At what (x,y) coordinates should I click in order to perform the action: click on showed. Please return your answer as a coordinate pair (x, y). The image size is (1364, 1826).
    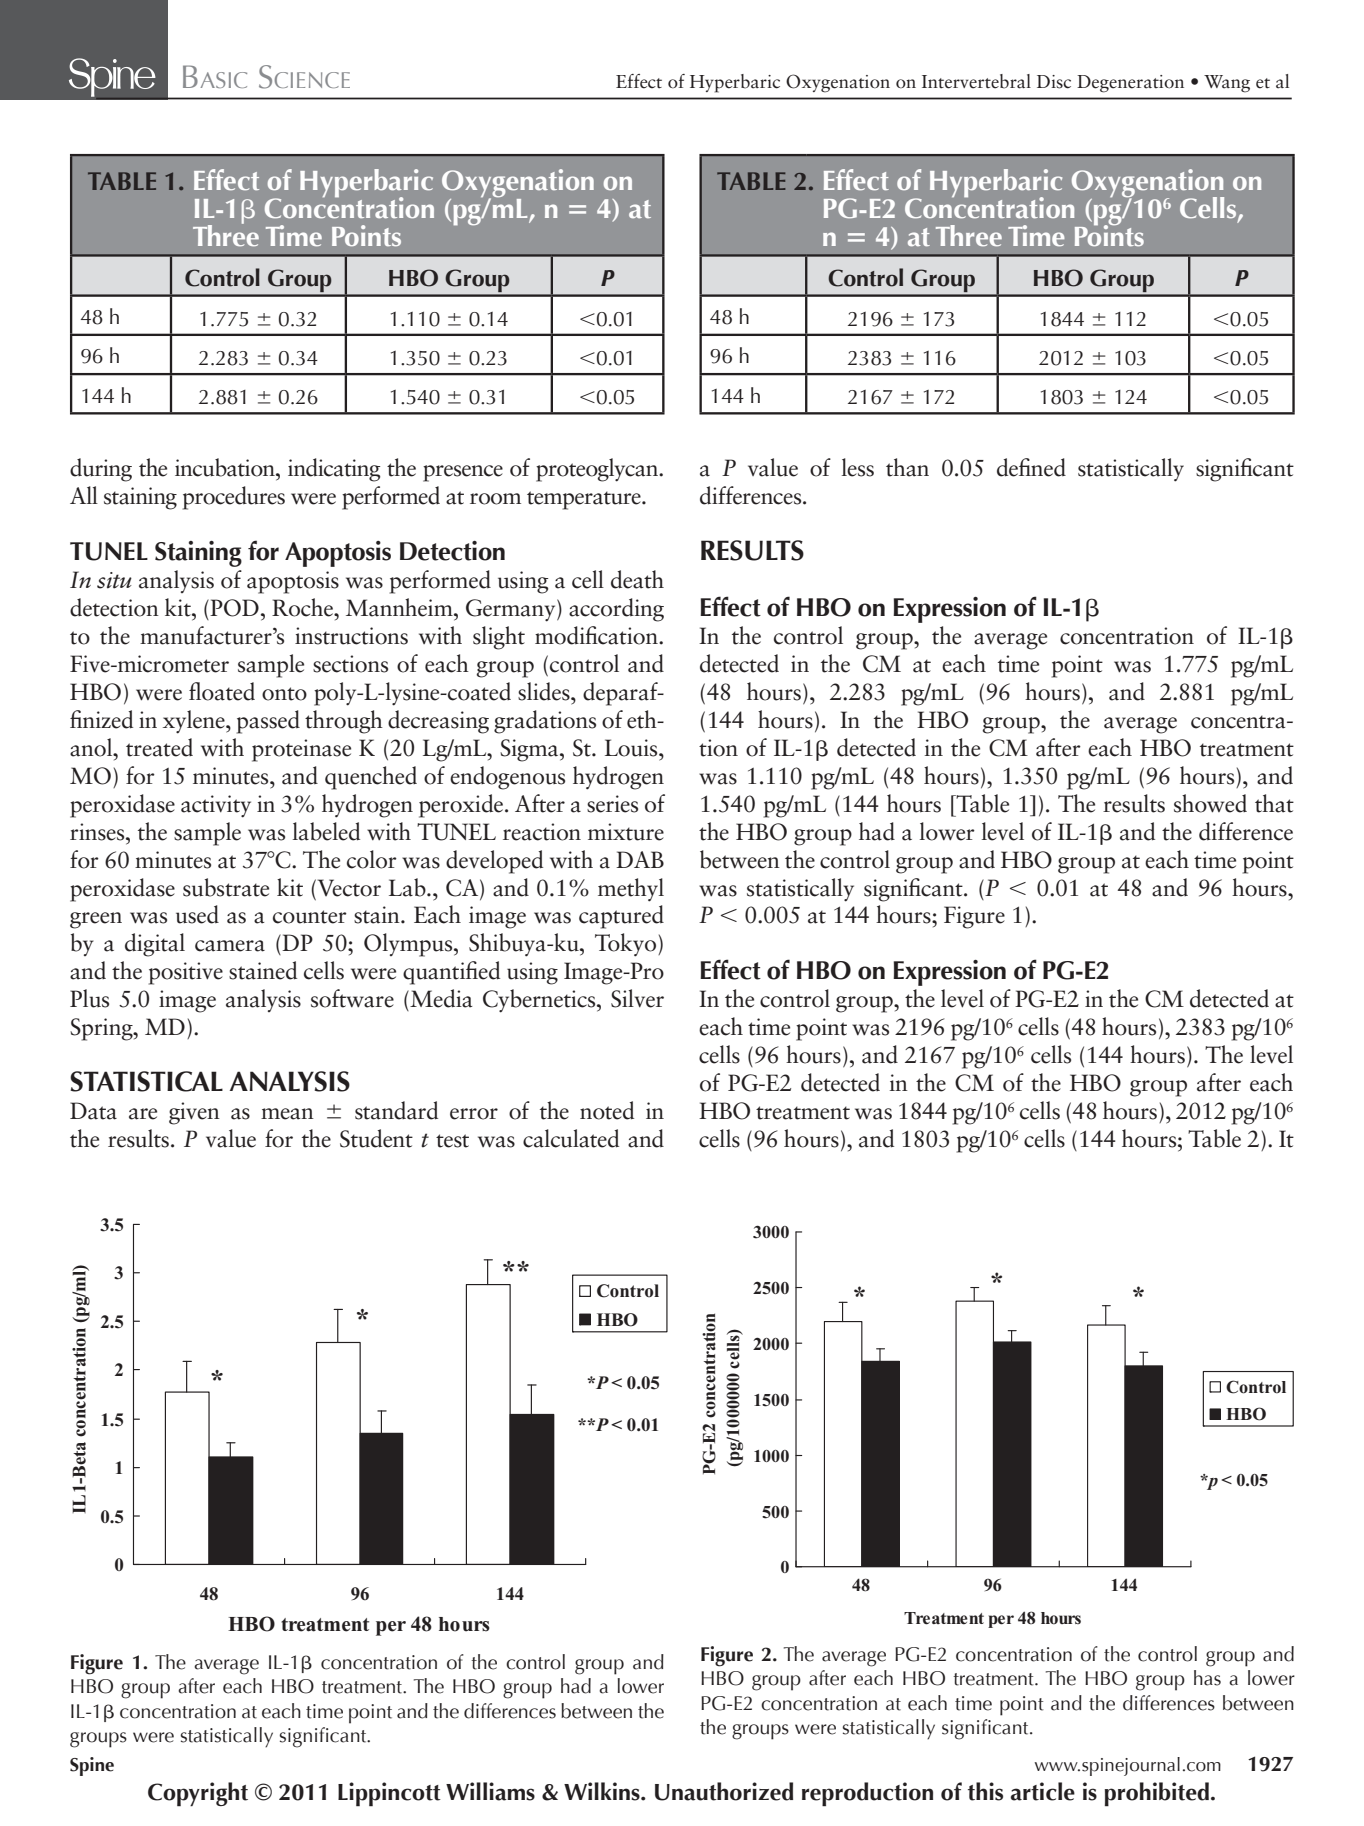
    Looking at the image, I should click on (1210, 803).
